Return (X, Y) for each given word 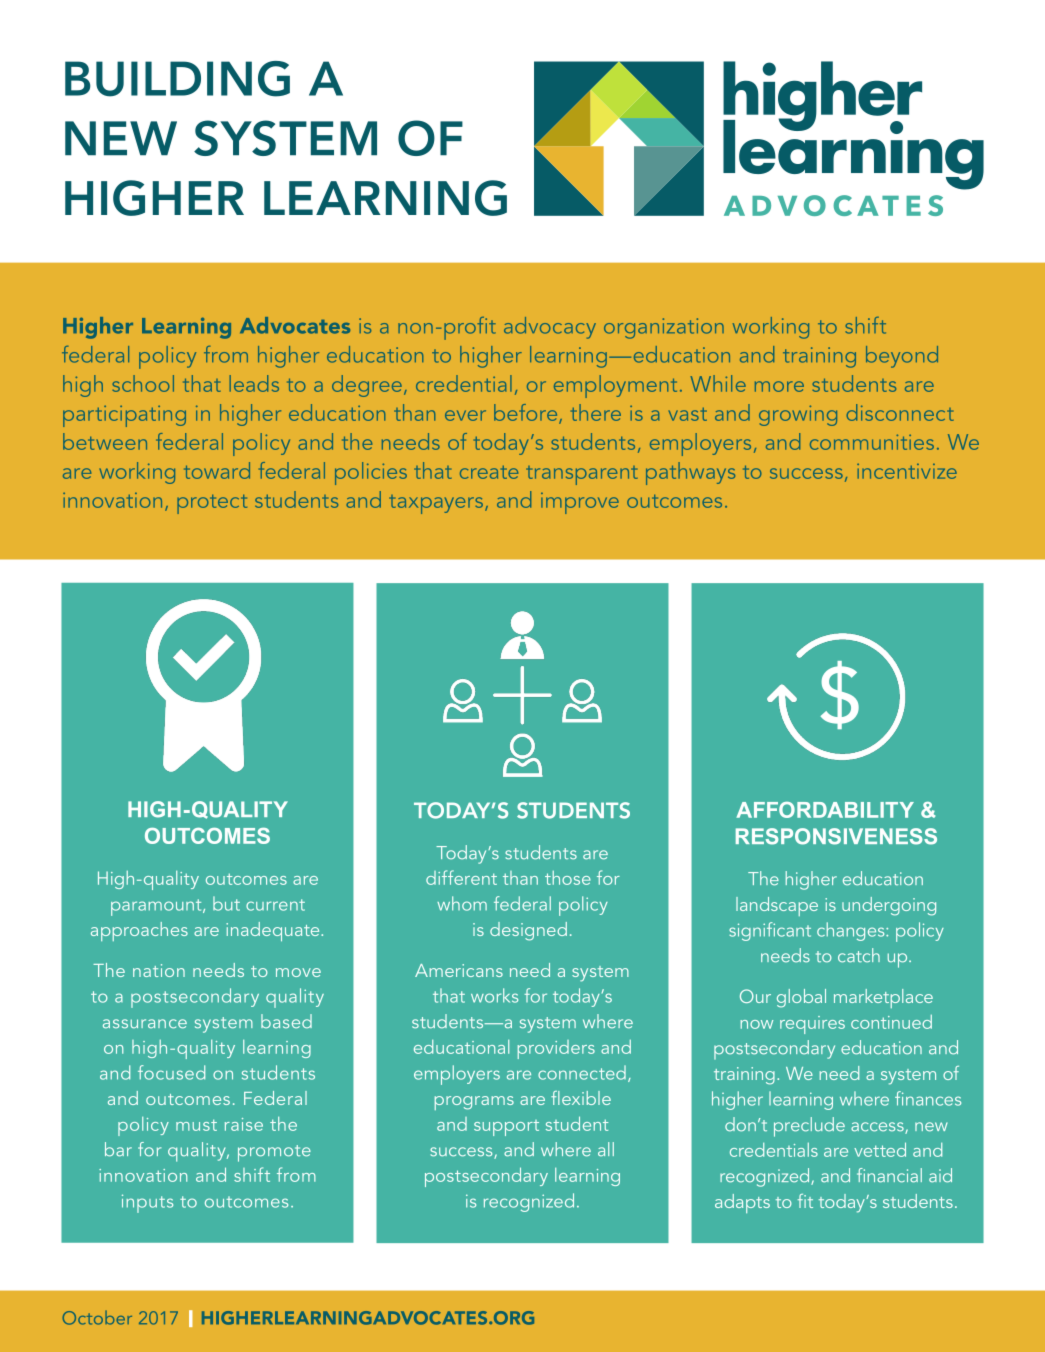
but (226, 903)
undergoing (889, 906)
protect (212, 504)
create (489, 472)
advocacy (550, 328)
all (606, 1149)
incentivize (907, 471)
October (97, 1318)
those (568, 878)
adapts (742, 1203)
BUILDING (177, 79)
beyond (902, 357)
